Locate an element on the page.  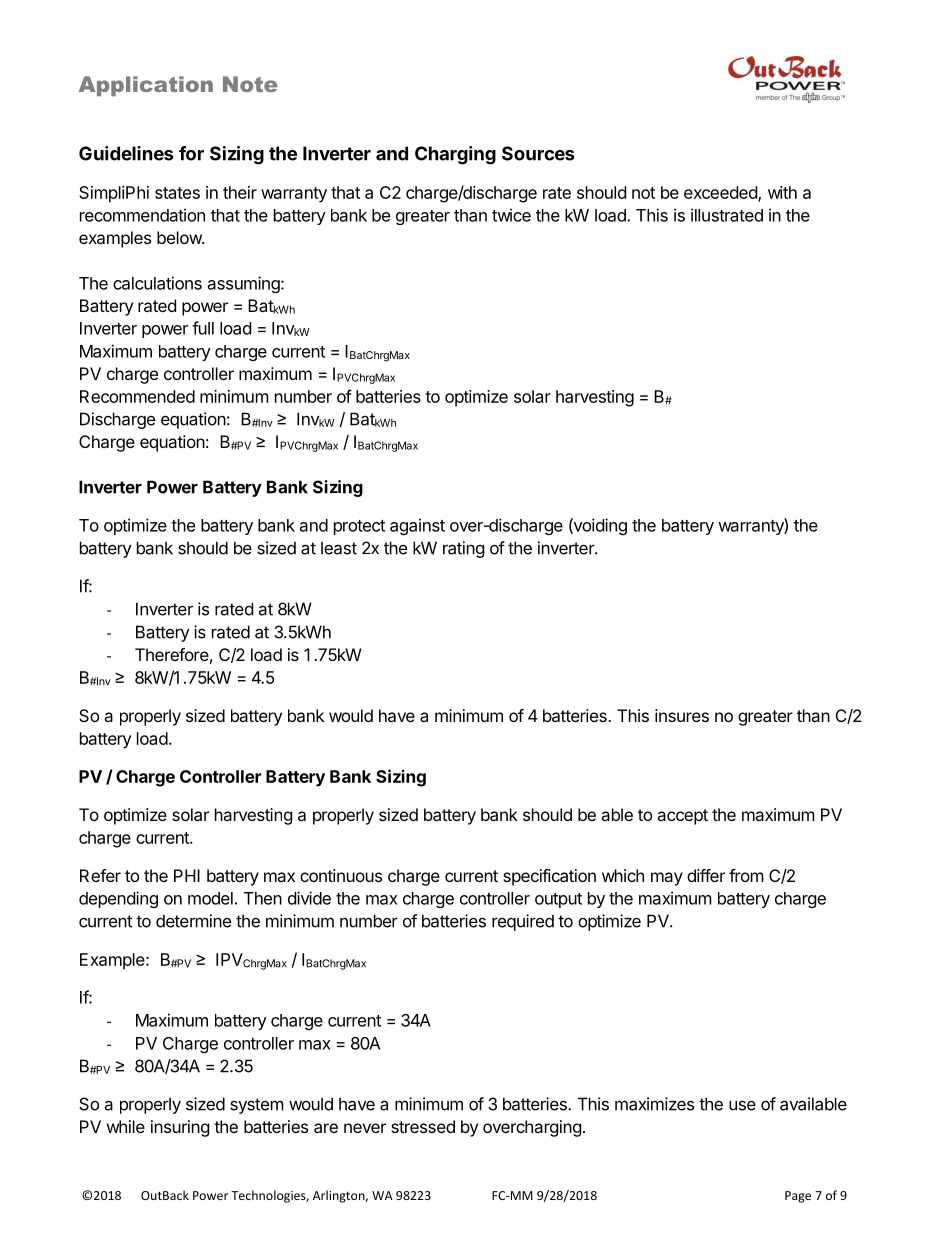
Therefore is located at coordinates (172, 654).
